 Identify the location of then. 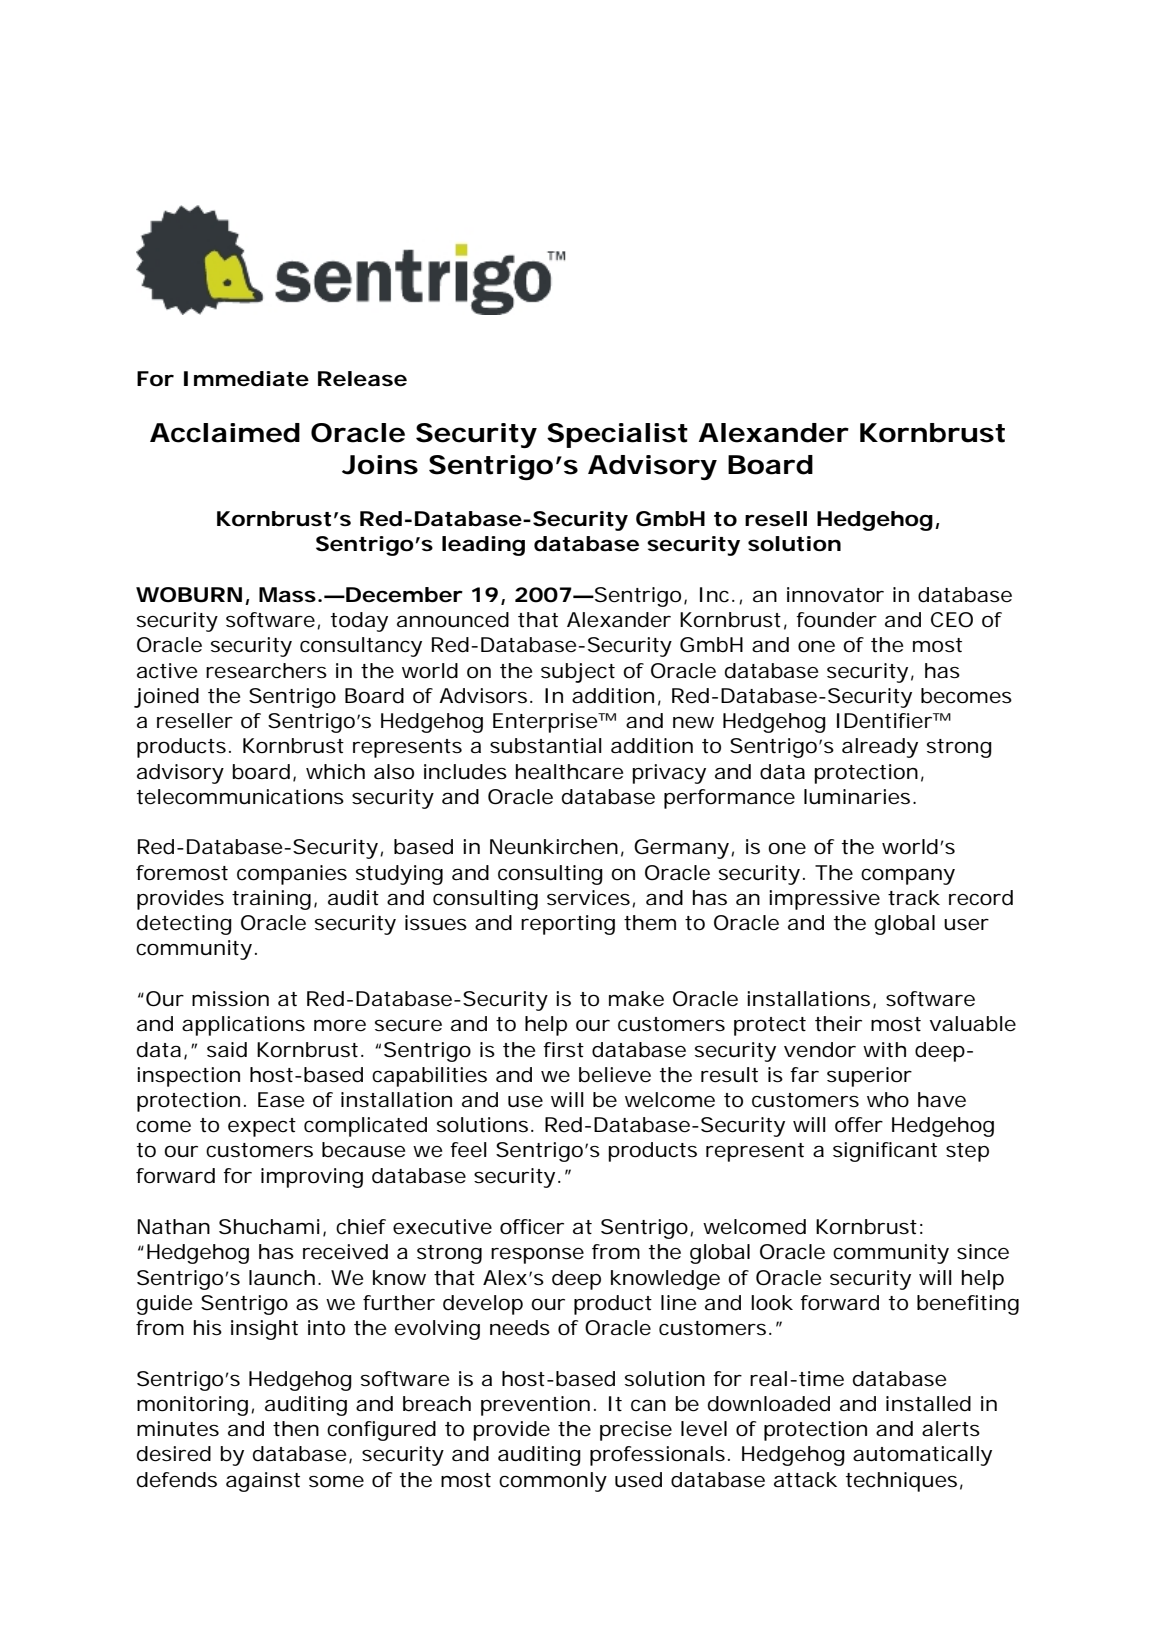
(296, 1429).
